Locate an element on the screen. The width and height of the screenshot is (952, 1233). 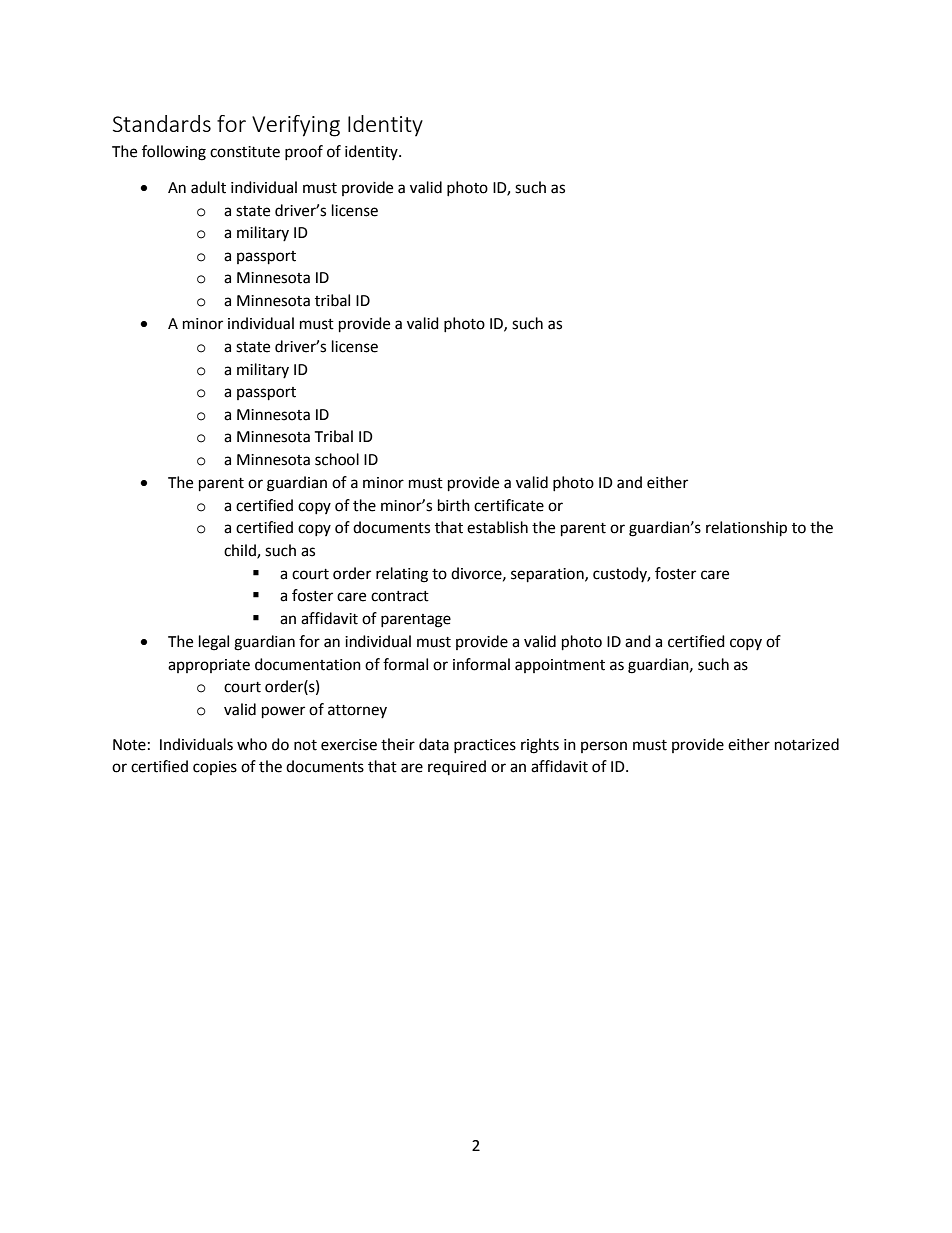
establish is located at coordinates (497, 527).
